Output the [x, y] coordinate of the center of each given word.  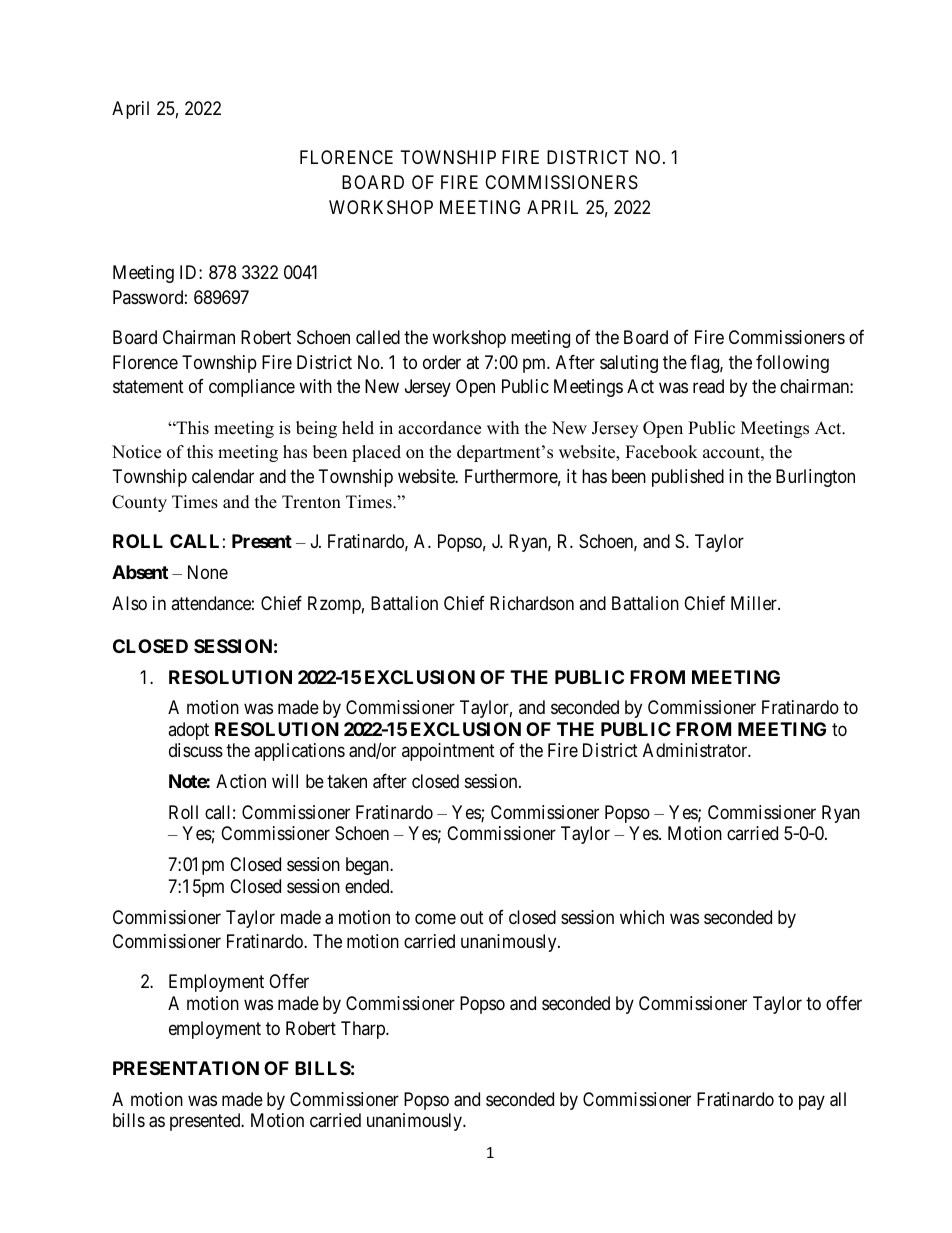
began [368, 866]
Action [241, 781]
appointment [448, 752]
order [442, 362]
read [708, 386]
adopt [188, 731]
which [642, 917]
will [285, 781]
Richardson [532, 603]
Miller [755, 603]
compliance [252, 388]
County [139, 503]
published [688, 478]
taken [347, 781]
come [435, 918]
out [472, 917]
